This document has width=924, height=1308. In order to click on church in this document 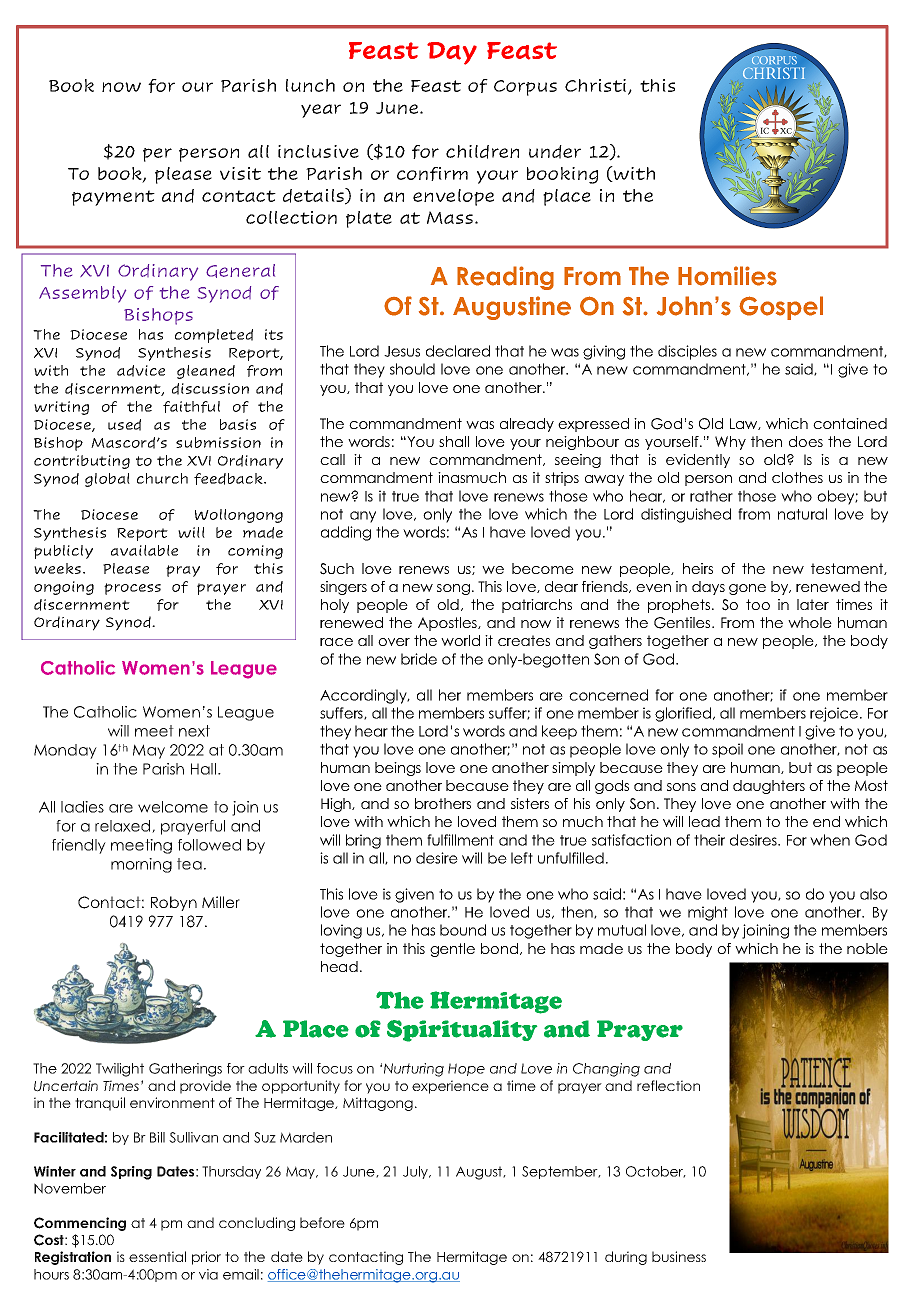, I will do `click(162, 478)`.
